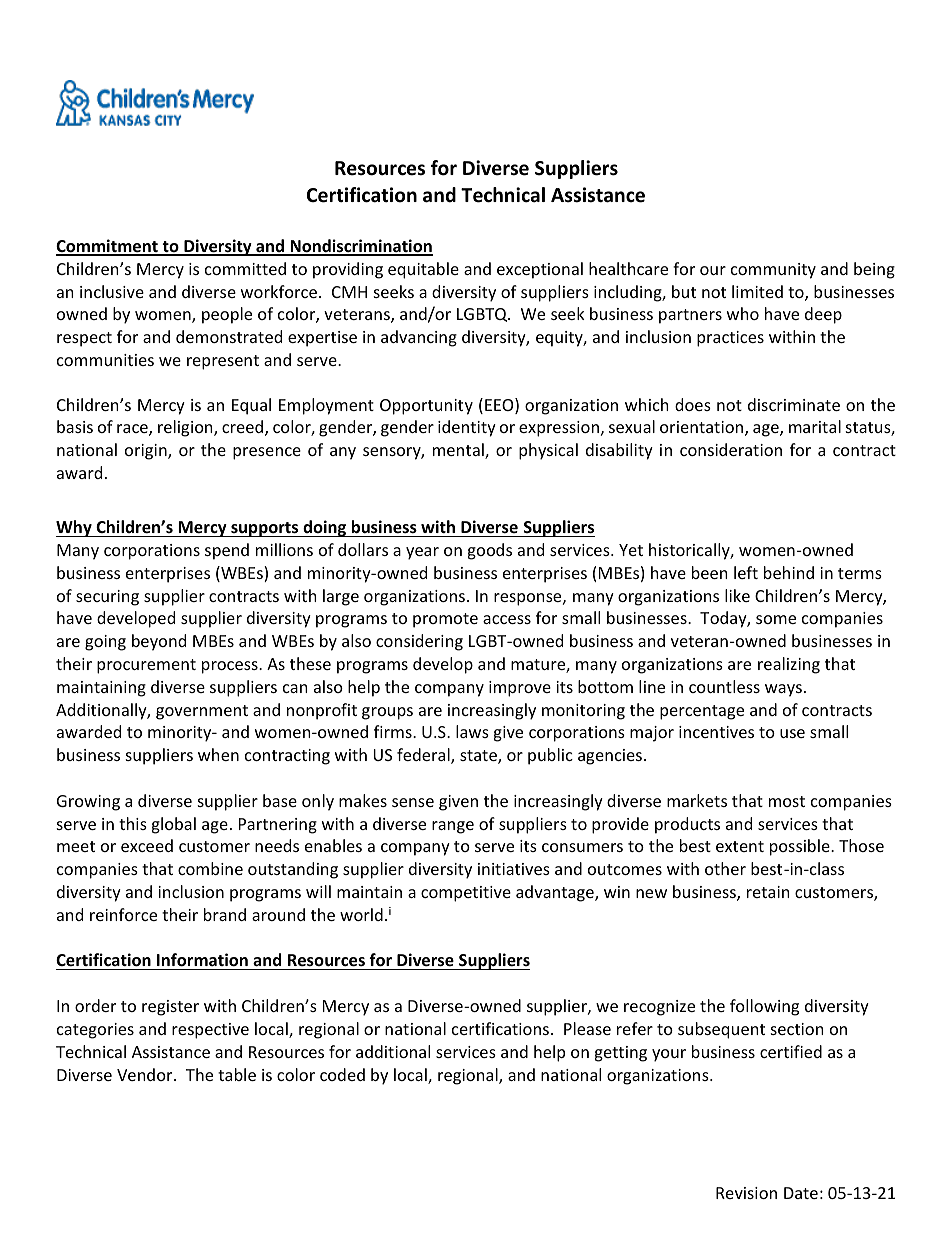 The height and width of the document is (1233, 952). I want to click on following, so click(764, 1007).
